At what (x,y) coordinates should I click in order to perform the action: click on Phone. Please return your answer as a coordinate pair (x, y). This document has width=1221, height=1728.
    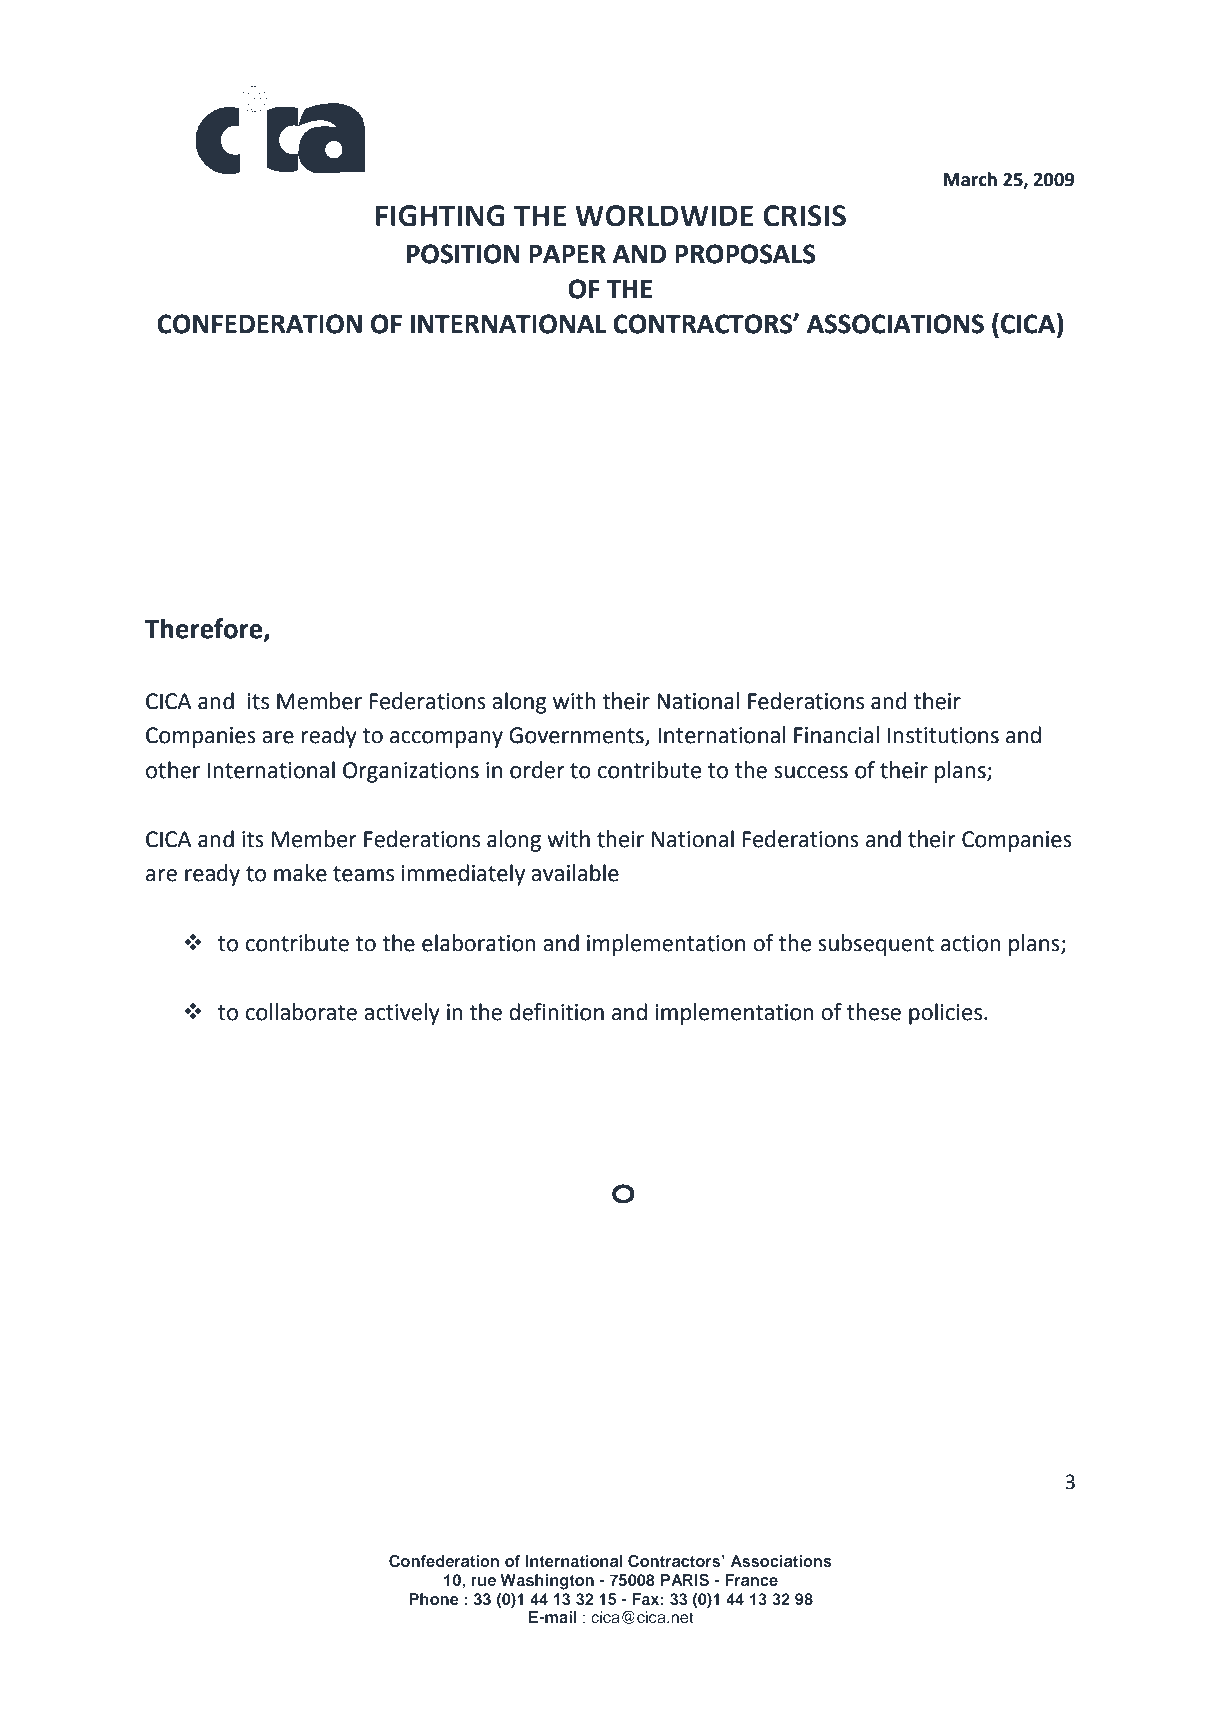
    Looking at the image, I should click on (434, 1599).
